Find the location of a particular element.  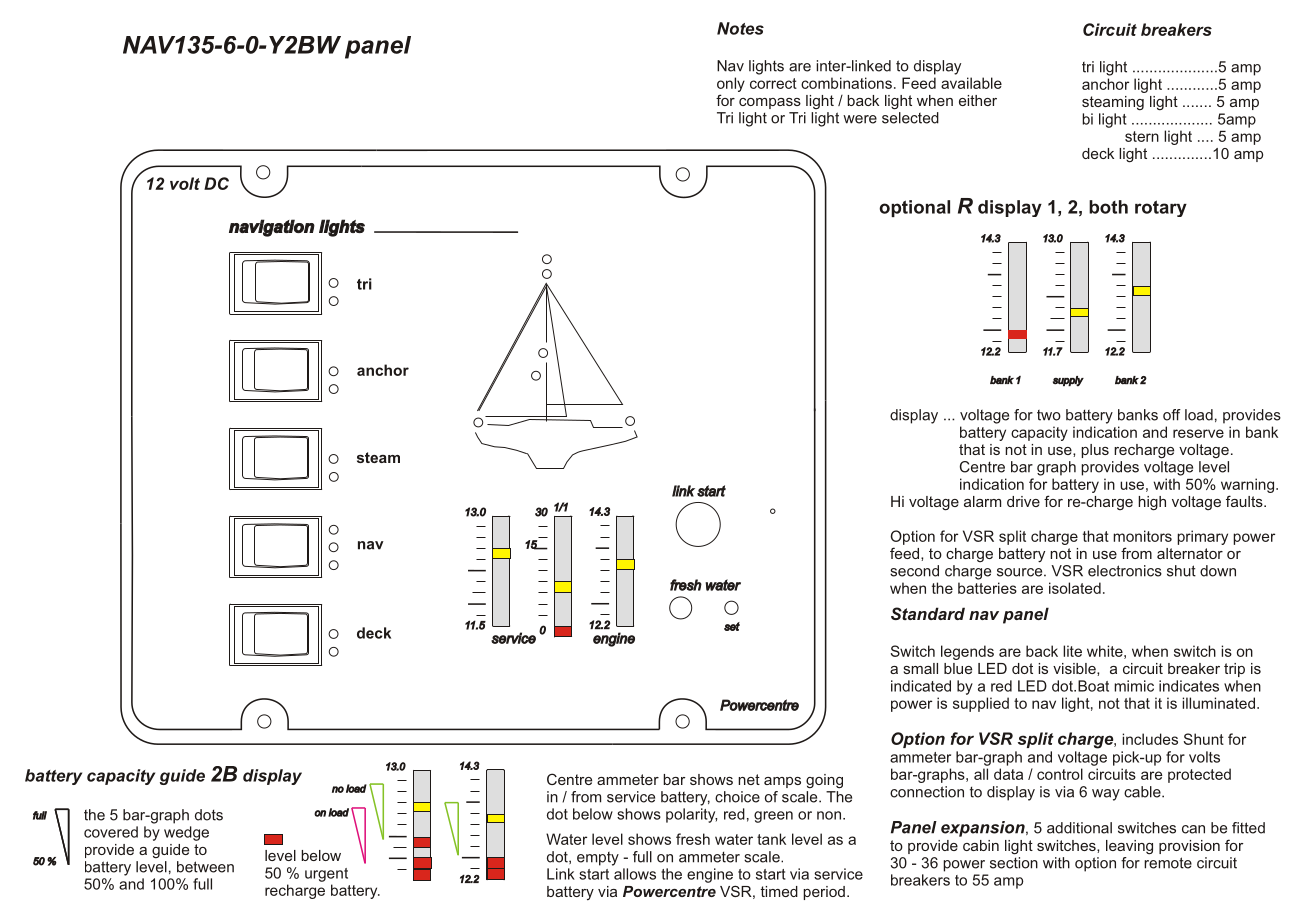

off is located at coordinates (1172, 415).
